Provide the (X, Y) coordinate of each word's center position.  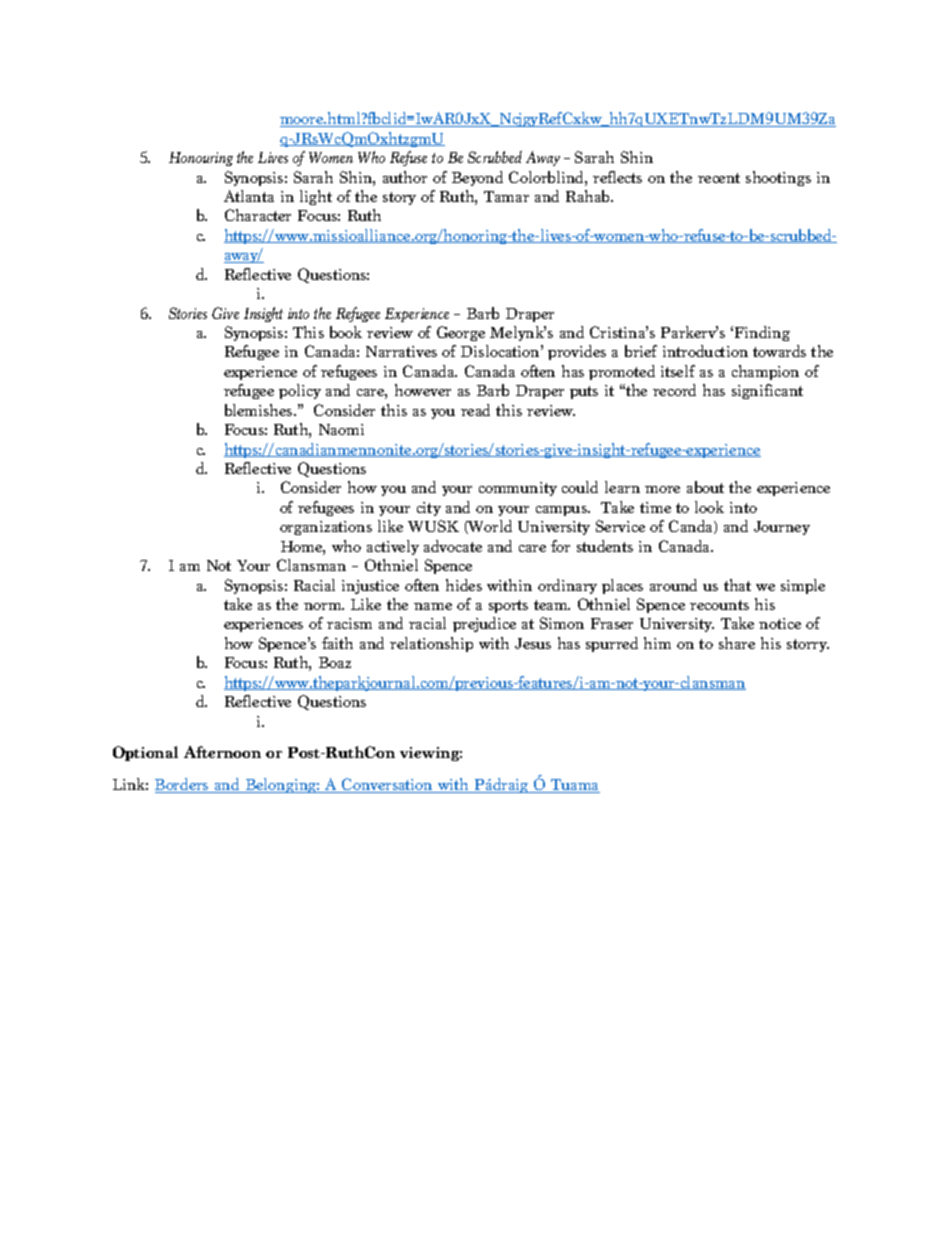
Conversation (387, 785)
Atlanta (249, 196)
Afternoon (222, 752)
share (737, 643)
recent (719, 178)
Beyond (477, 178)
